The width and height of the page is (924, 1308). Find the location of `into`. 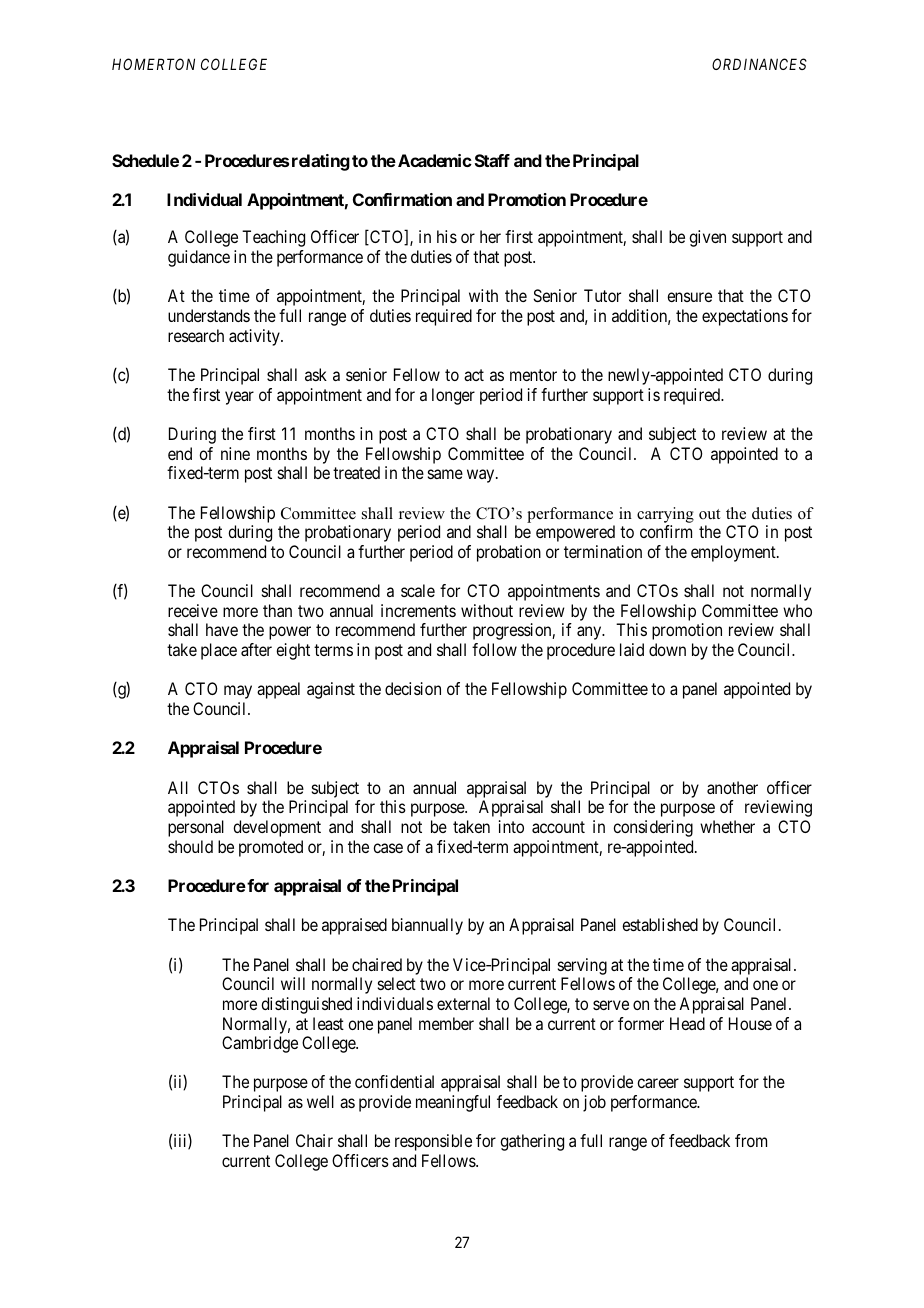

into is located at coordinates (511, 826).
